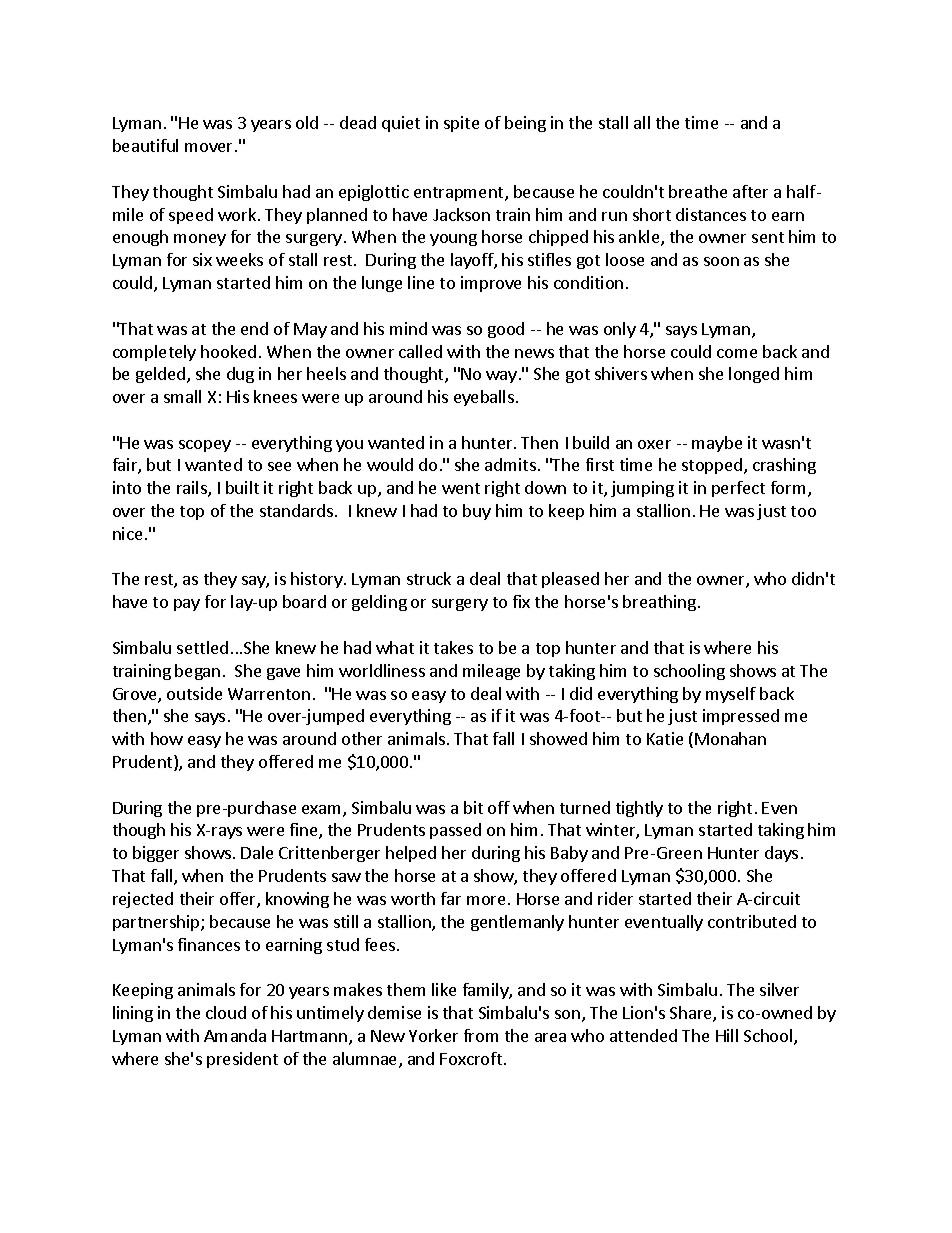 Image resolution: width=952 pixels, height=1233 pixels. What do you see at coordinates (145, 145) in the screenshot?
I see `beautiful` at bounding box center [145, 145].
